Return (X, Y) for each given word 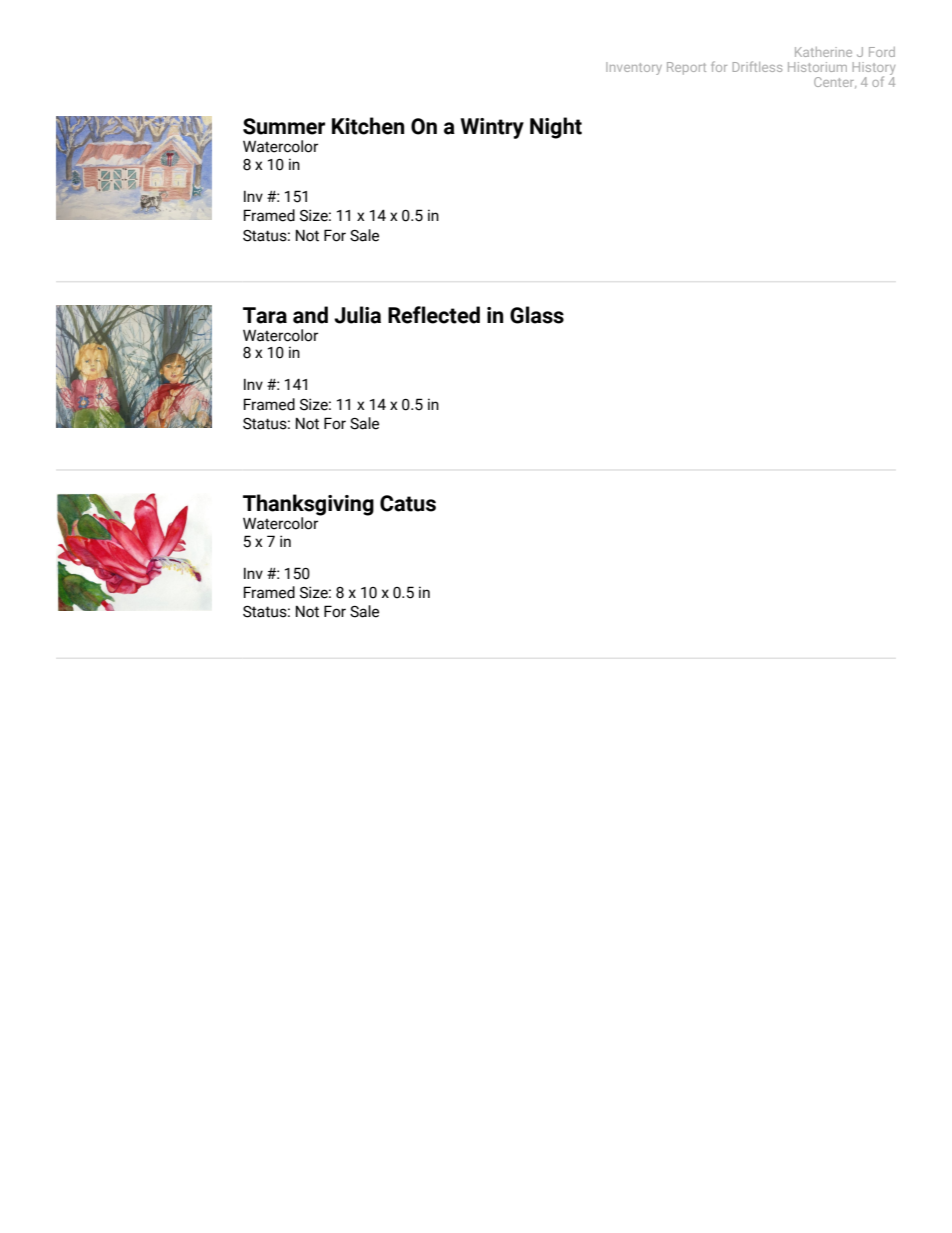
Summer (284, 126)
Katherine (823, 52)
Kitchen (368, 126)
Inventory (634, 68)
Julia (357, 315)
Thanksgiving (308, 506)
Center (835, 83)
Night (556, 128)
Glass (537, 315)
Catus (408, 503)
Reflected (434, 315)
